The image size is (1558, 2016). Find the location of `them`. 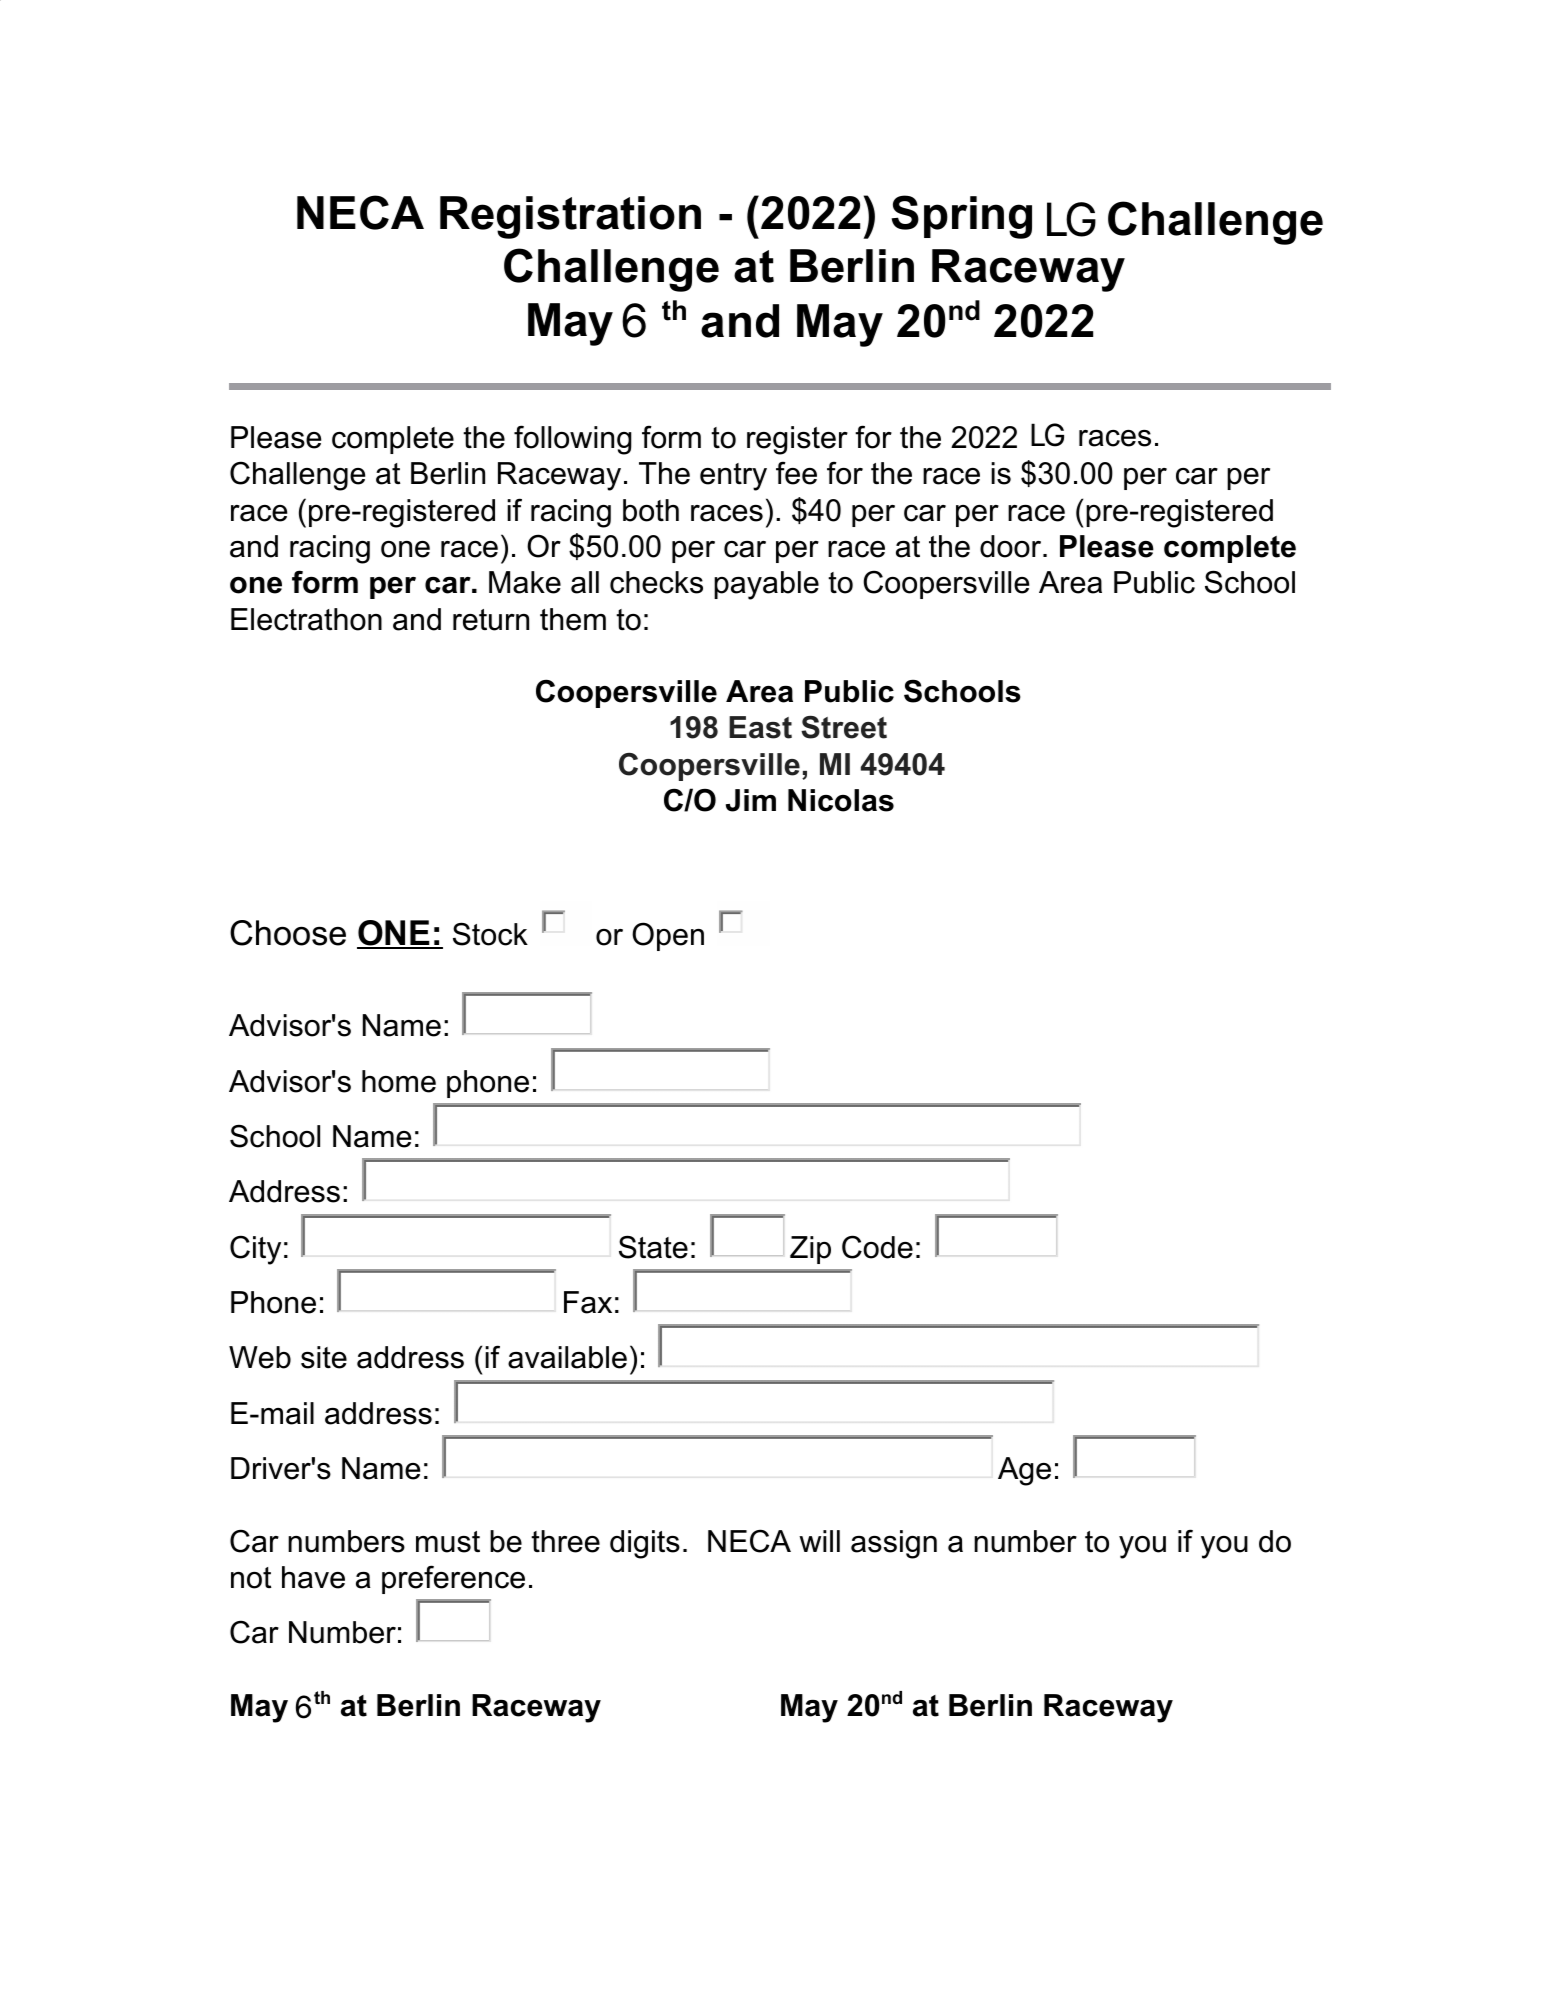

them is located at coordinates (573, 619).
